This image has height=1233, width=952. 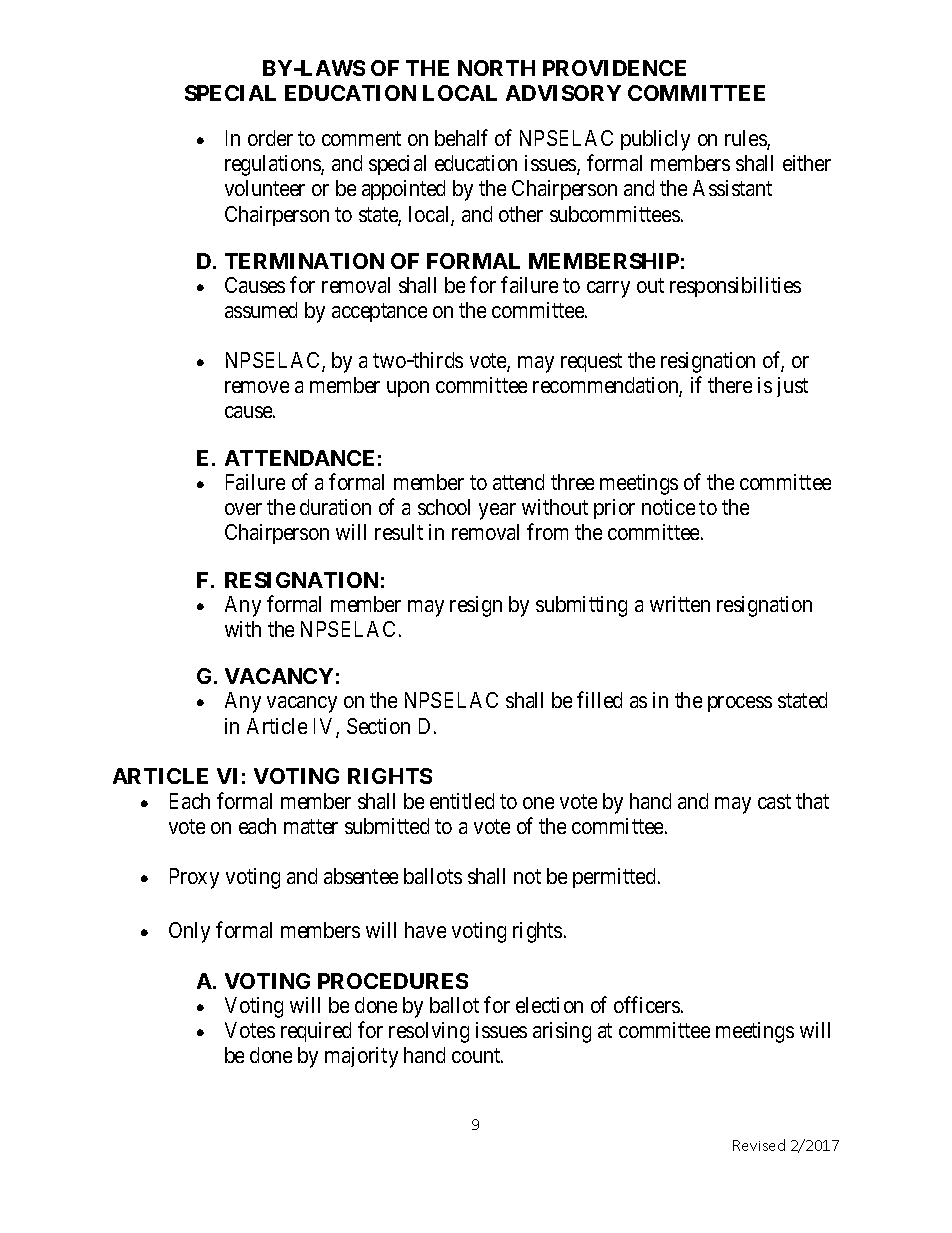 What do you see at coordinates (496, 68) in the image?
I see `NORTH` at bounding box center [496, 68].
